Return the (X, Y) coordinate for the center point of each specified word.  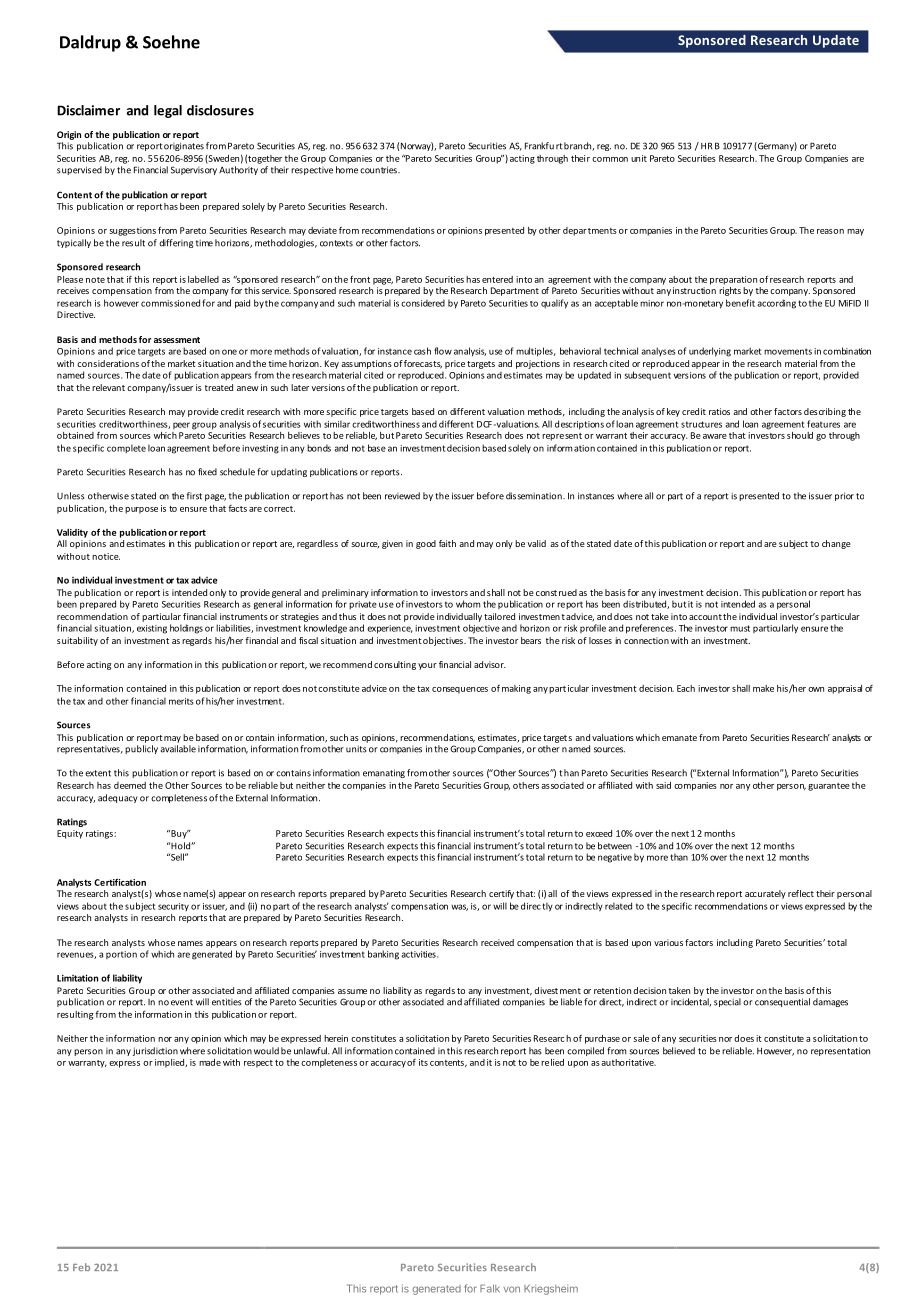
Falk (490, 1288)
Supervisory (194, 170)
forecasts (423, 364)
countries (379, 170)
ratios (719, 411)
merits (181, 701)
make (763, 688)
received (497, 942)
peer (181, 425)
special (727, 1002)
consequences (460, 690)
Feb (81, 1267)
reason (830, 231)
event (182, 1002)
